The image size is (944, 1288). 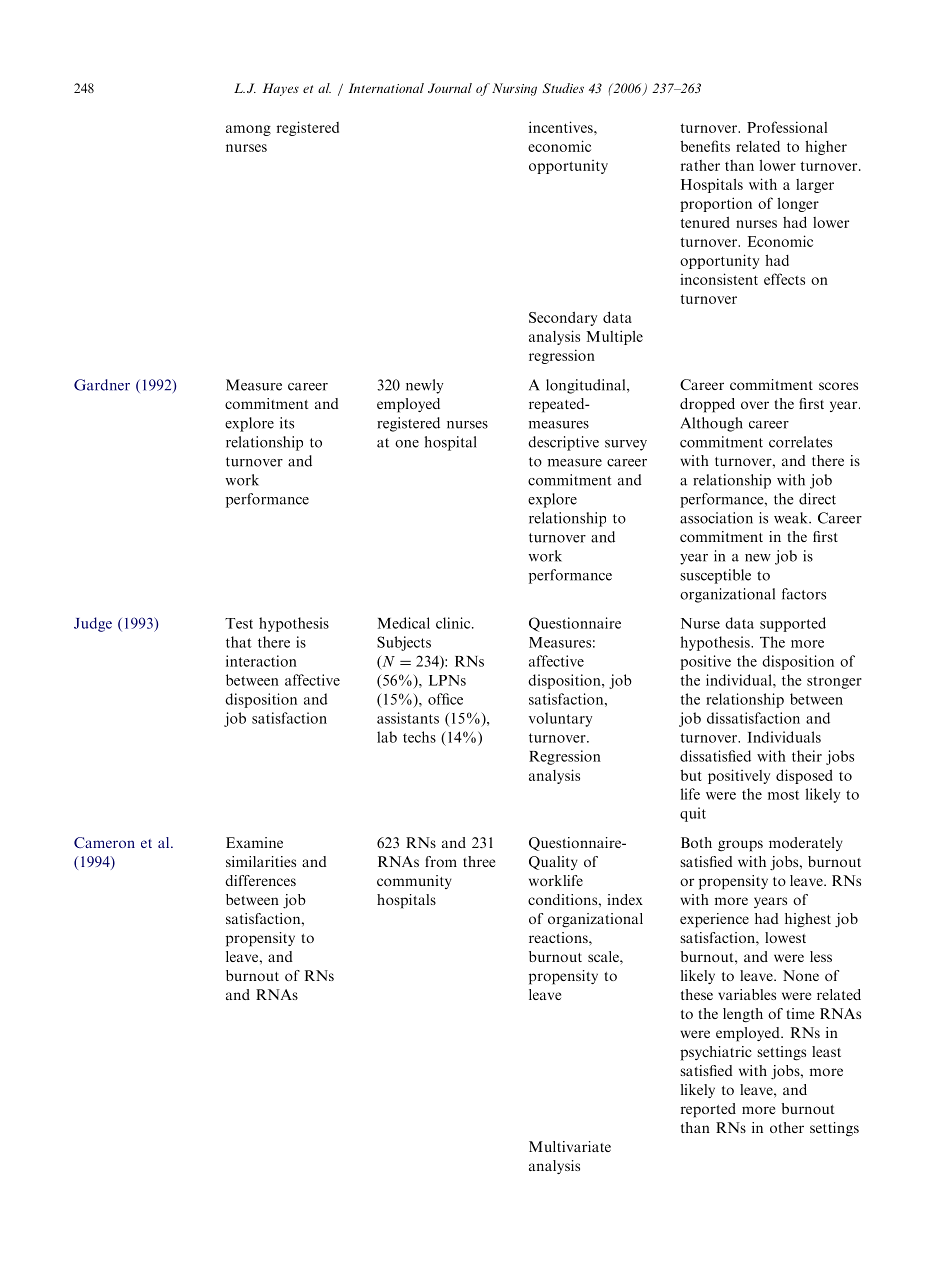 I want to click on clinic, so click(x=454, y=623).
